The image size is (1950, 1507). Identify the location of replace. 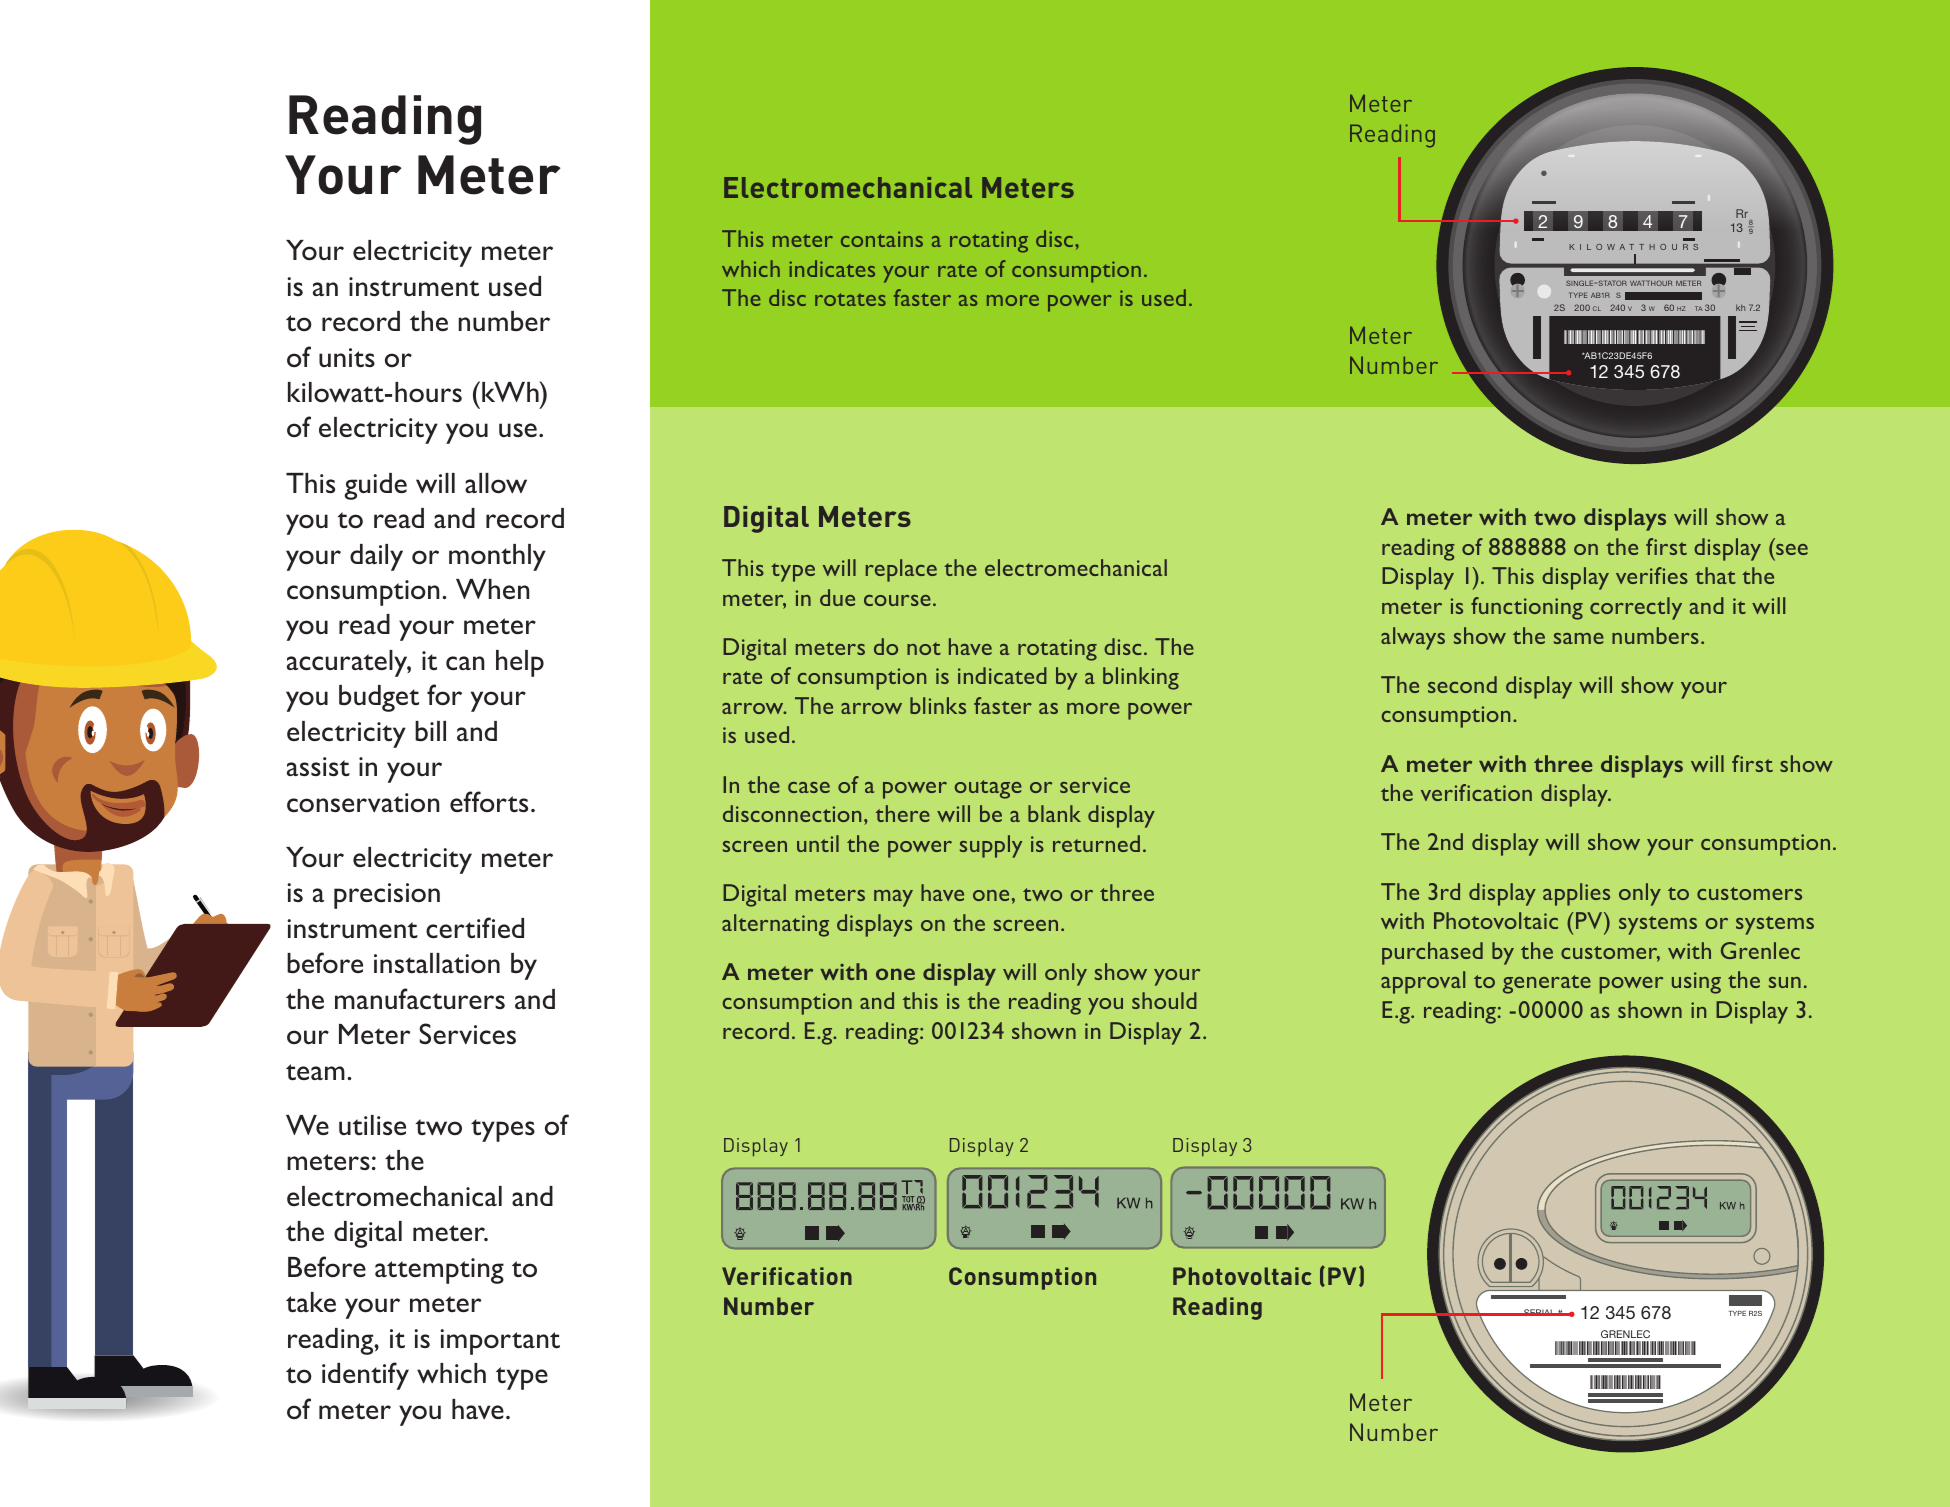
(901, 570).
